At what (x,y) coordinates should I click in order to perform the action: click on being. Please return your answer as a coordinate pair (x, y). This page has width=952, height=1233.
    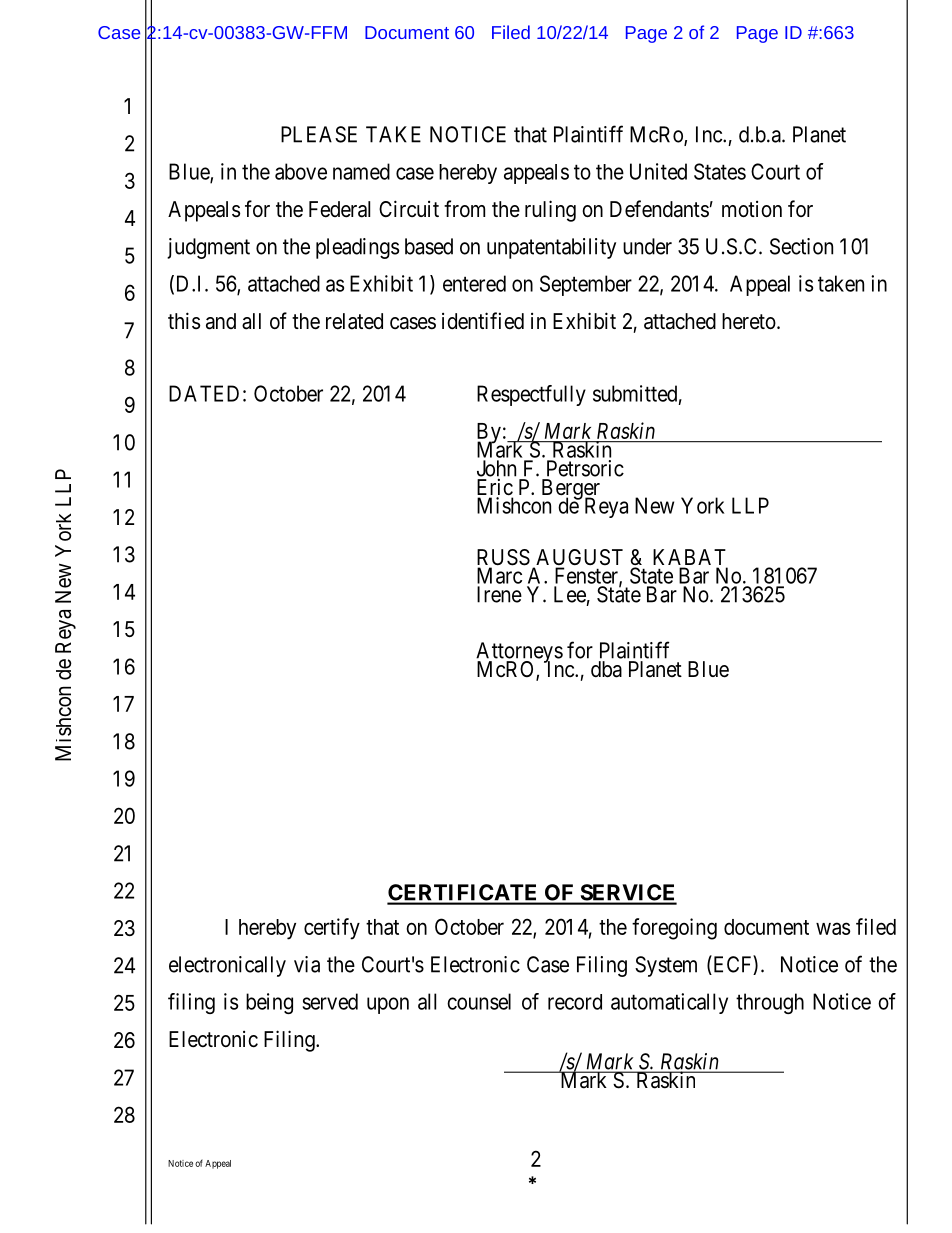
    Looking at the image, I should click on (269, 1003).
